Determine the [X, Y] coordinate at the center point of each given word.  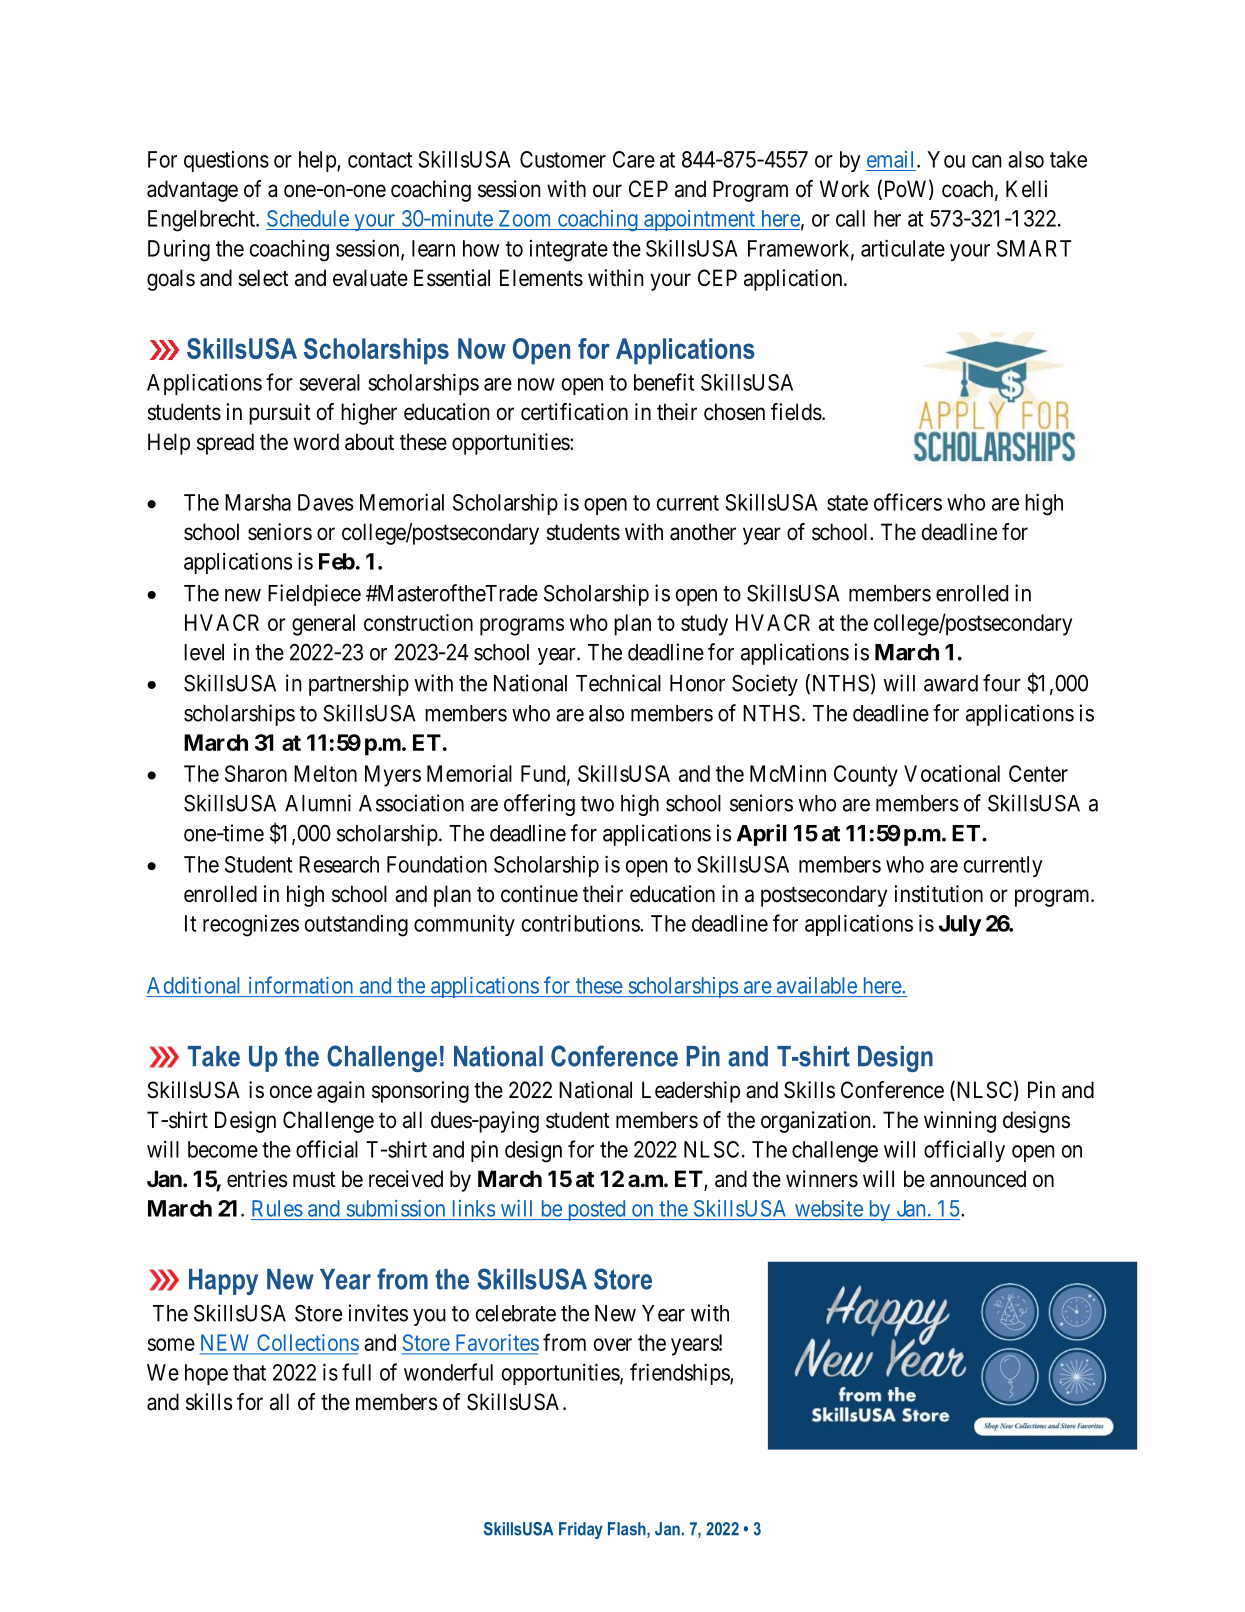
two [597, 804]
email [892, 159]
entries [257, 1179]
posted [596, 1210]
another [703, 532]
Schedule [308, 218]
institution [938, 894]
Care [634, 159]
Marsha [258, 502]
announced [978, 1179]
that [249, 1372]
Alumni [318, 803]
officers [908, 502]
